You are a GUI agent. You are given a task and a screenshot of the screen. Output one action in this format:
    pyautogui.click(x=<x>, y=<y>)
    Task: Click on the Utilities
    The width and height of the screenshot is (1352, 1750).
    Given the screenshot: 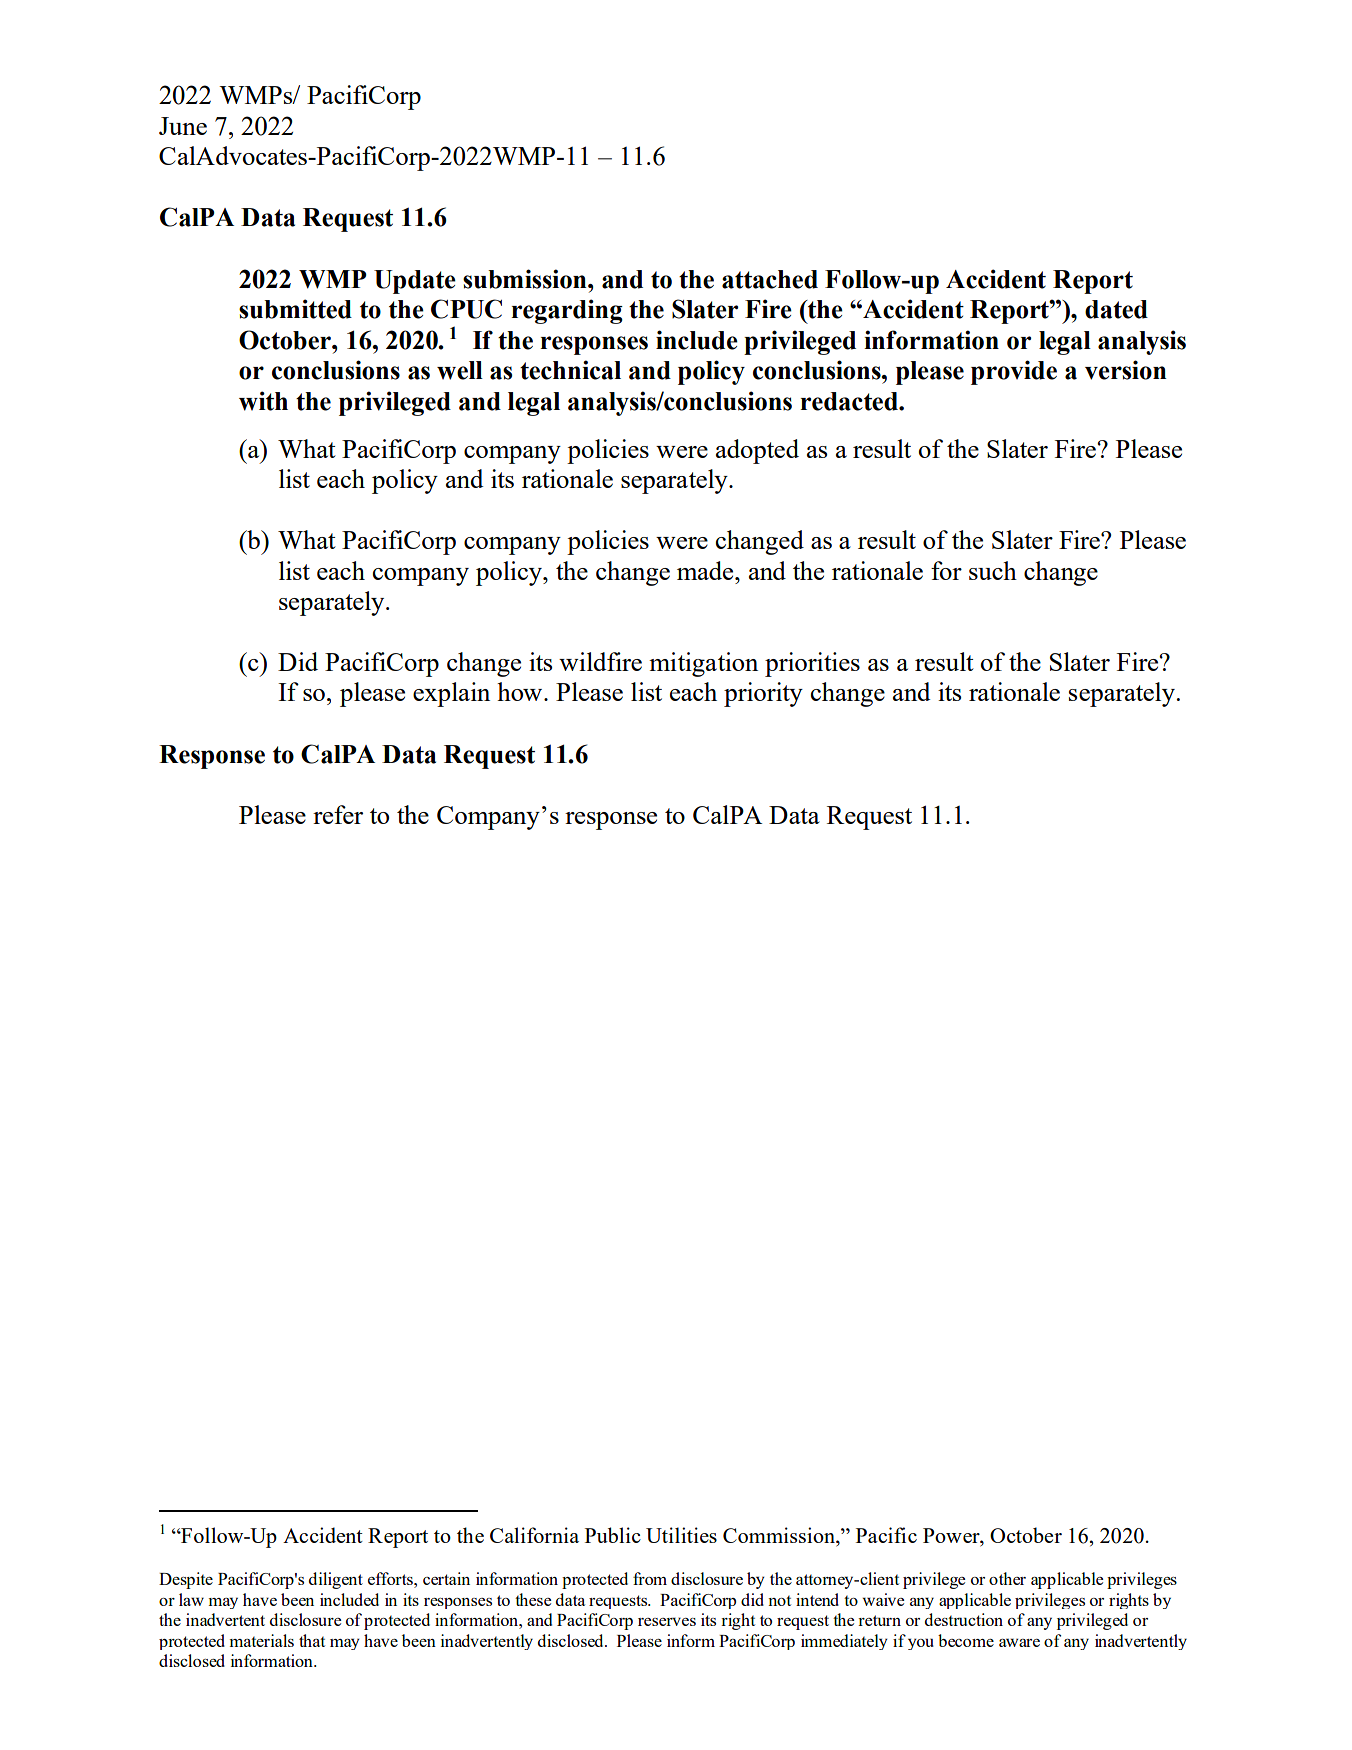 What is the action you would take?
    pyautogui.click(x=681, y=1535)
